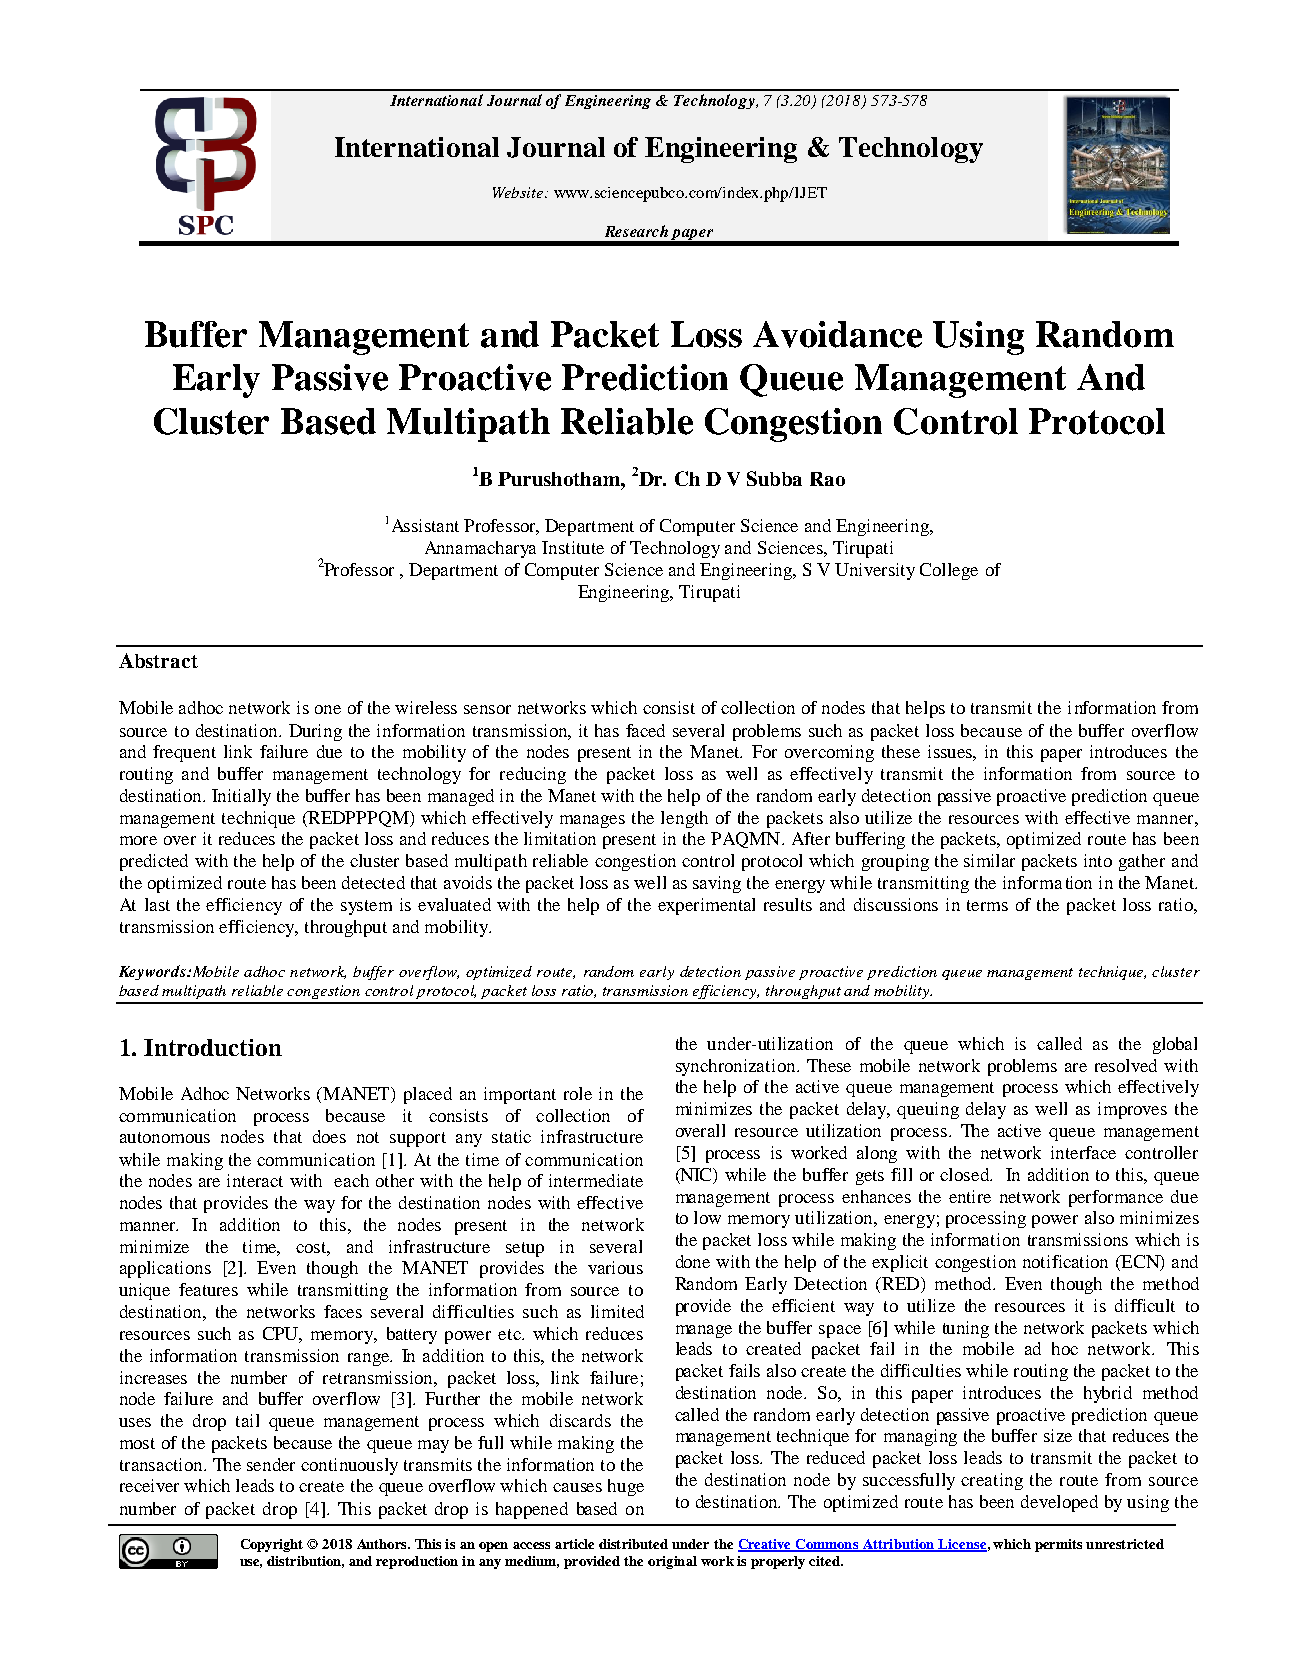 The image size is (1289, 1669). What do you see at coordinates (519, 192) in the document?
I see `Website` at bounding box center [519, 192].
